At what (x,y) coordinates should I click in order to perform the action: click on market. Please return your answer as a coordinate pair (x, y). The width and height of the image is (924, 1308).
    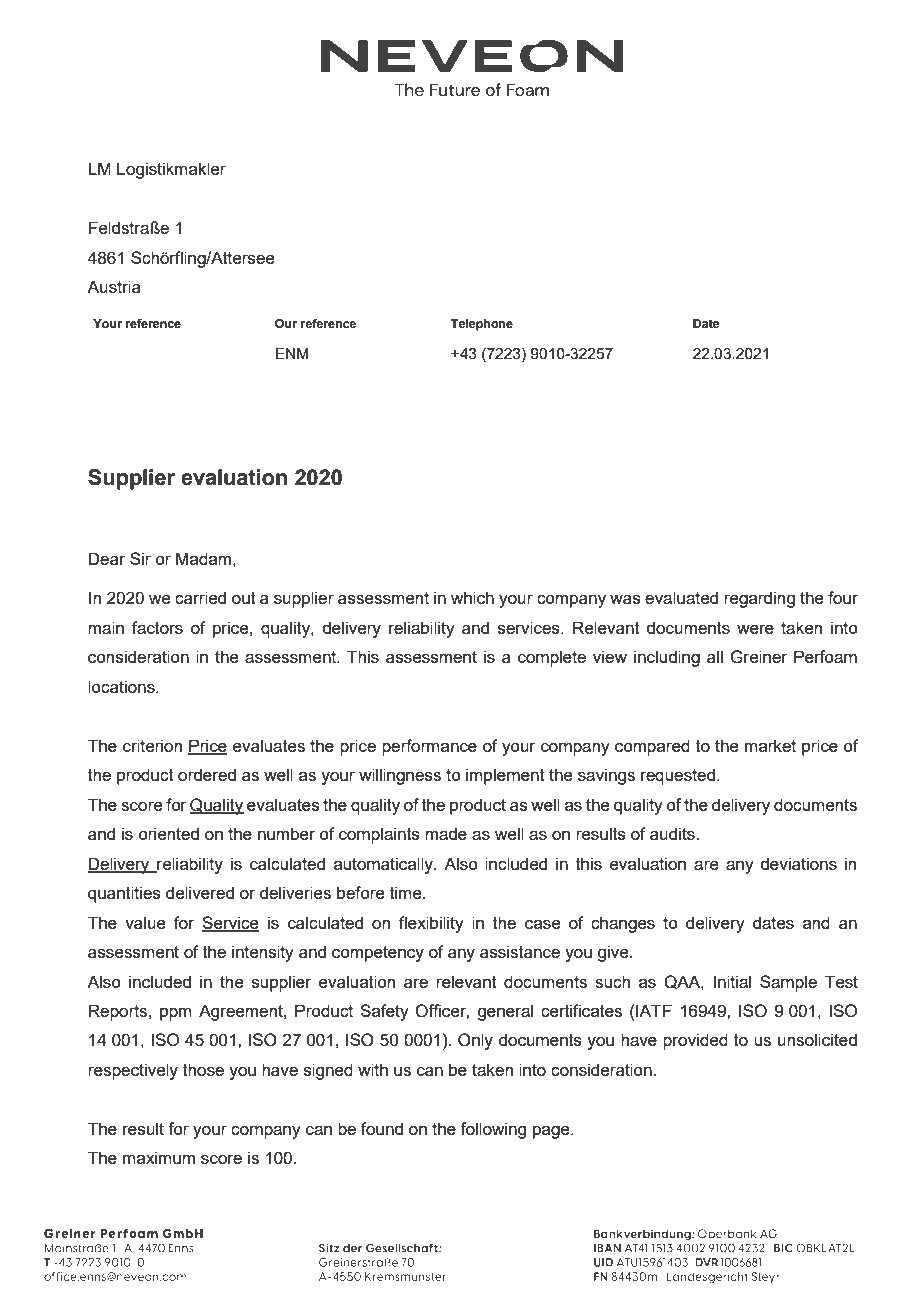
    Looking at the image, I should click on (770, 745).
